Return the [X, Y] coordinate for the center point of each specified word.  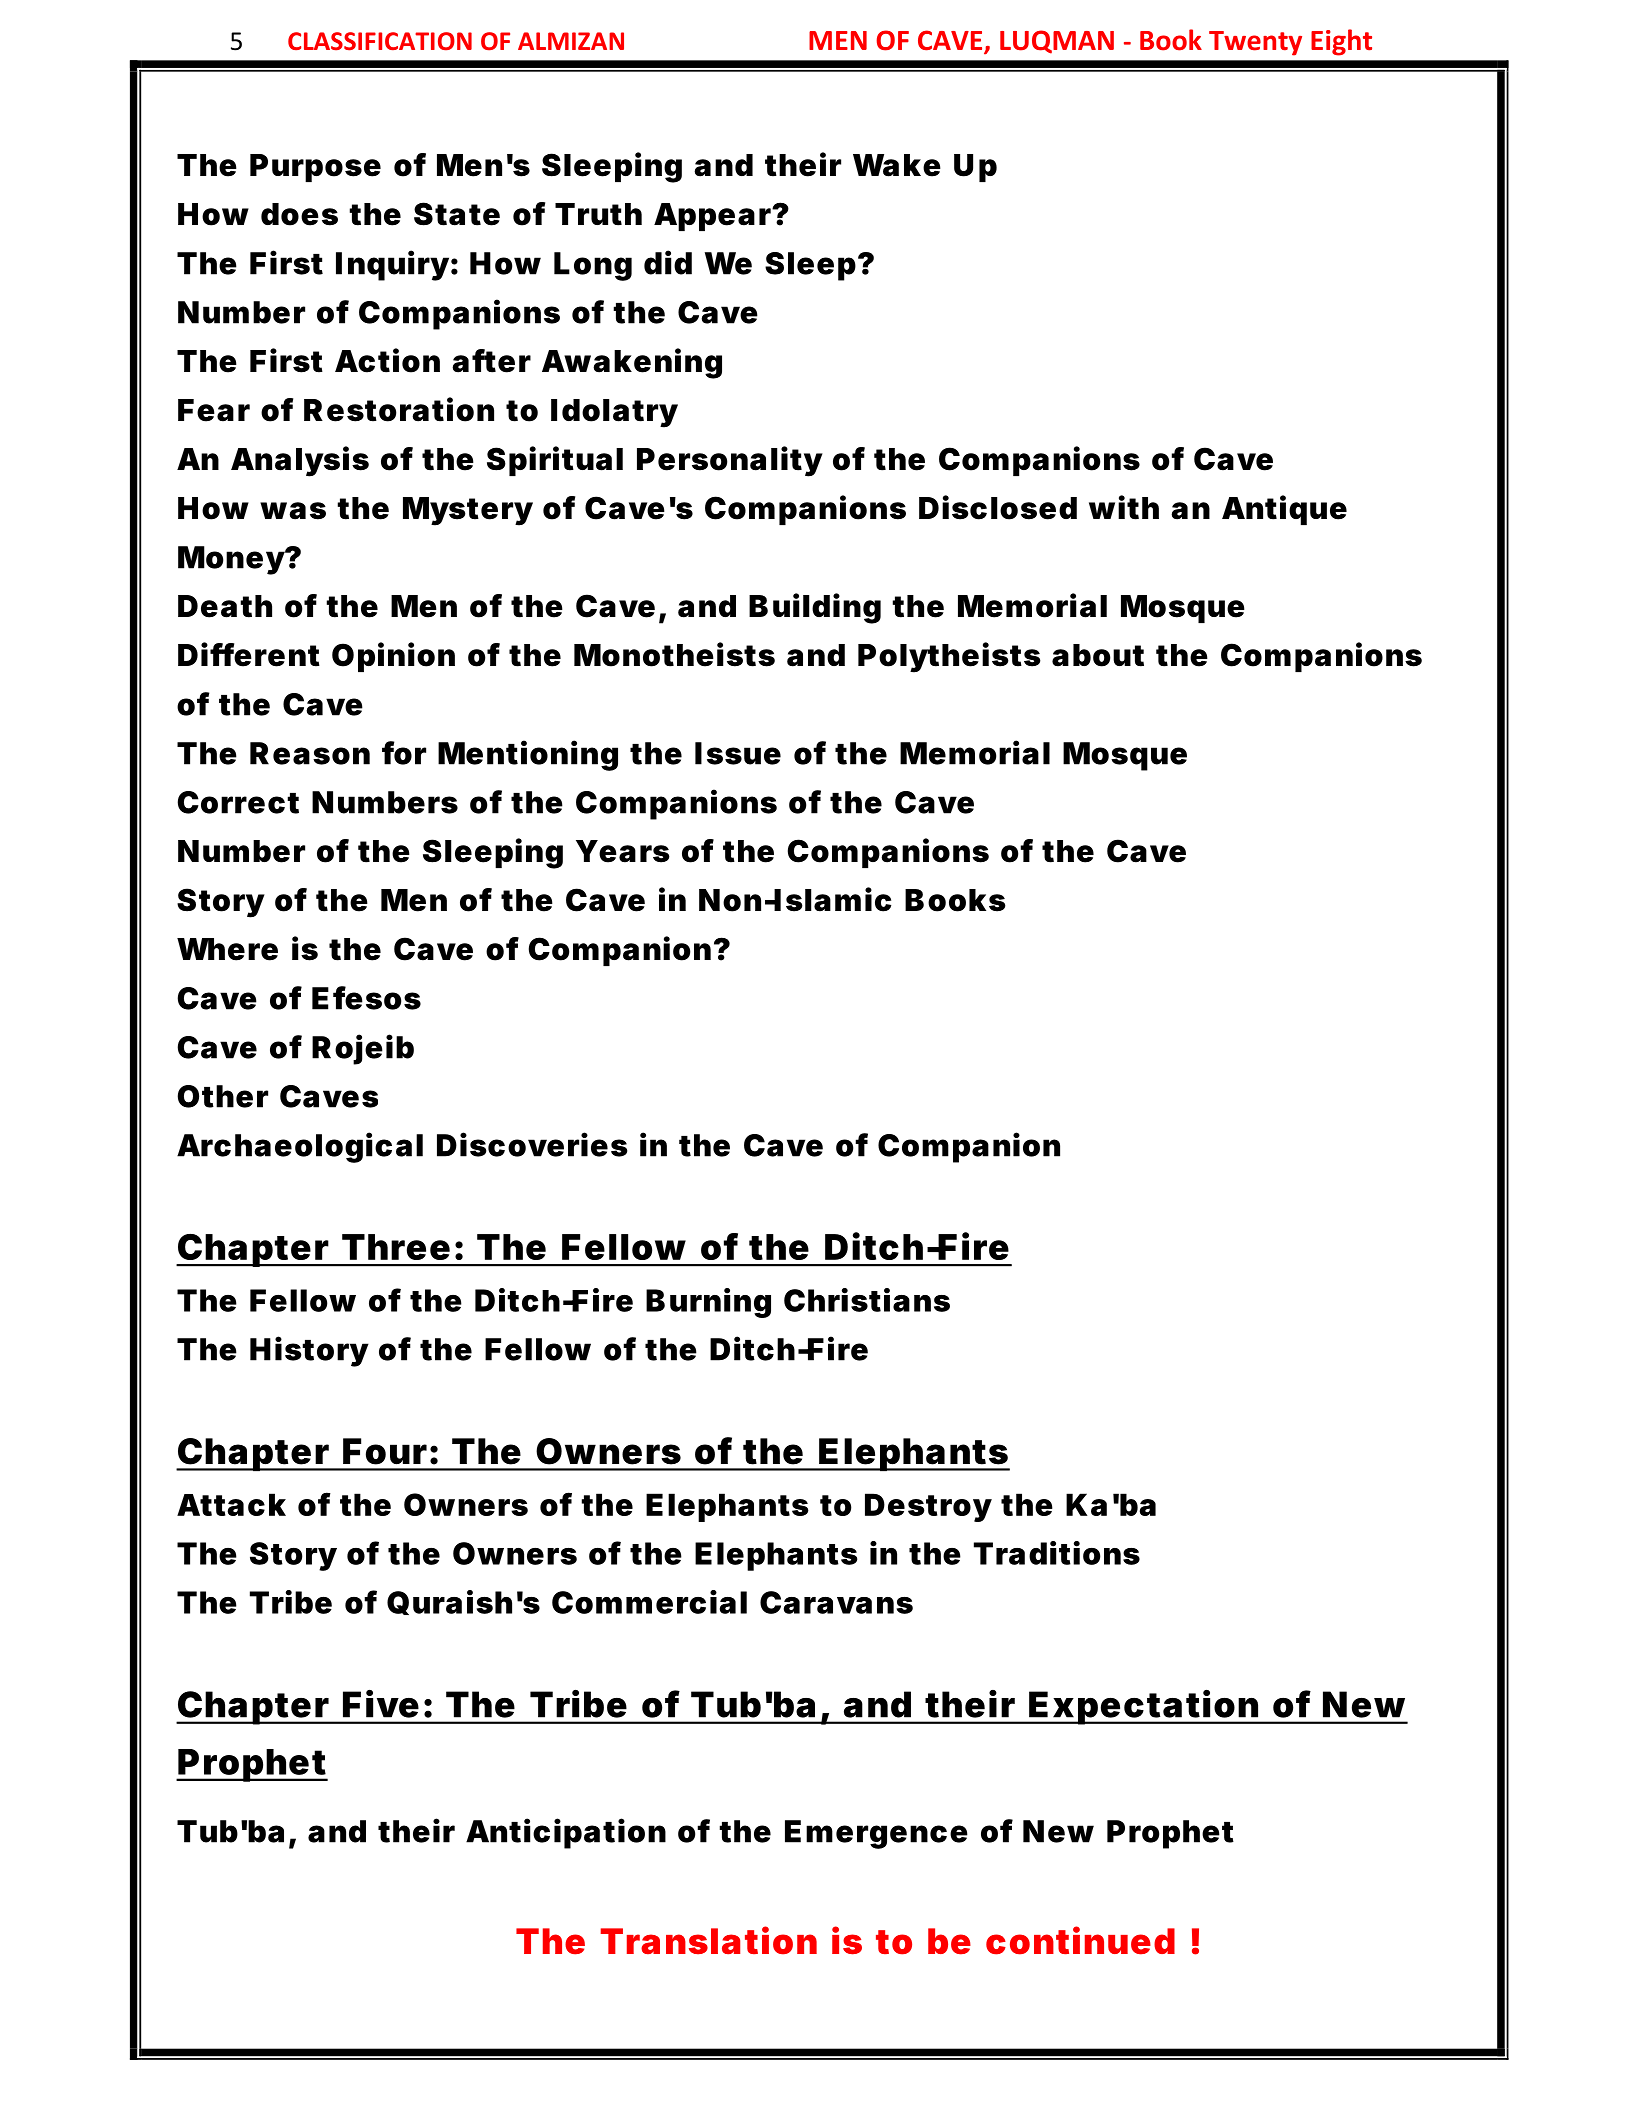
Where [227, 949]
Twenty [1255, 43]
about [1098, 655]
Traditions [1057, 1553]
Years [623, 851]
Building [815, 608]
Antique [1284, 510]
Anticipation [566, 1833]
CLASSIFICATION [380, 41]
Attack [231, 1504]
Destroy [928, 1507]
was [293, 511]
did [668, 262]
